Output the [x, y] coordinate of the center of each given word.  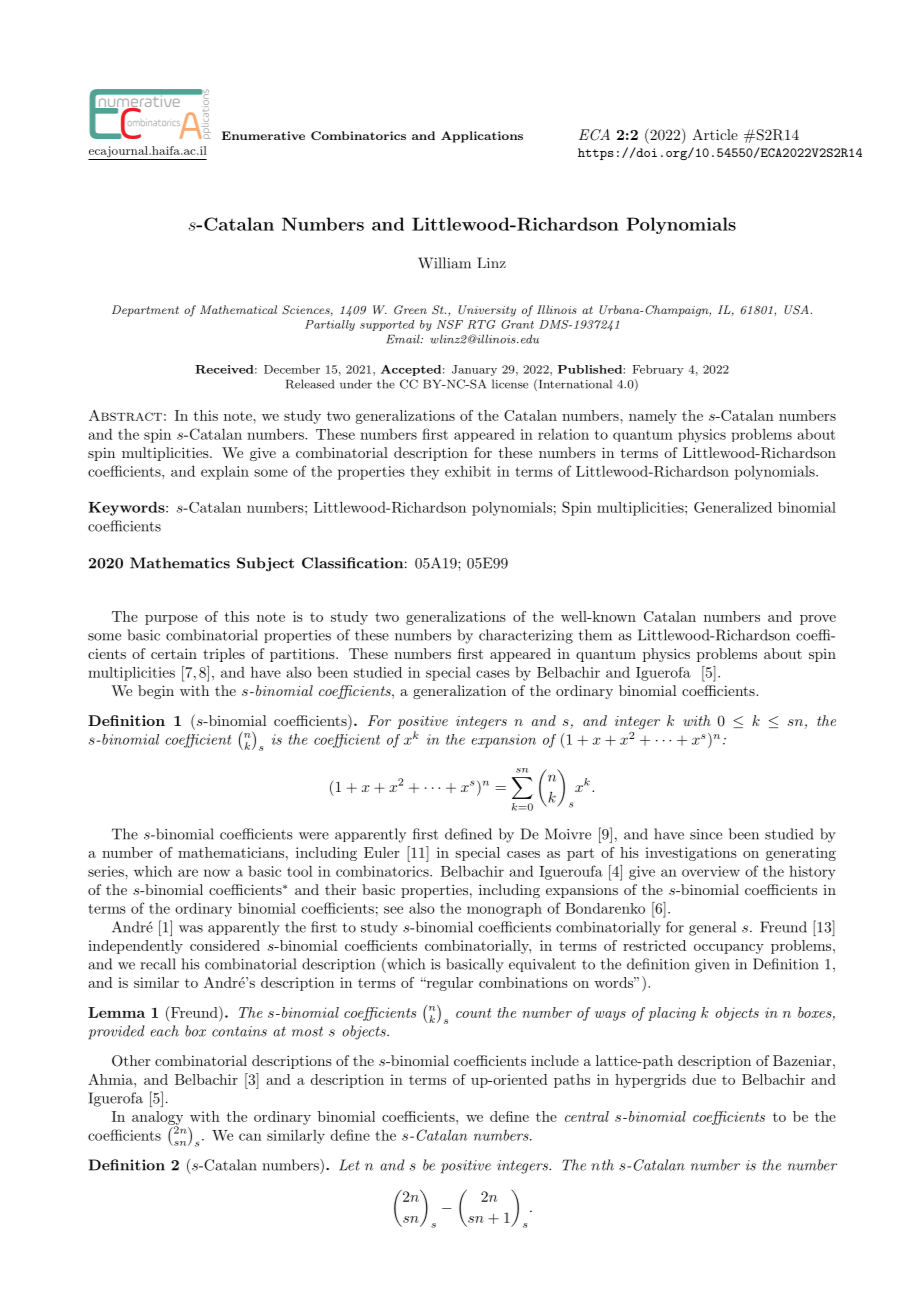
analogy [157, 1119]
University [487, 311]
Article [715, 134]
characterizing [526, 636]
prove [818, 620]
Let [349, 1165]
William [444, 263]
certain [174, 653]
